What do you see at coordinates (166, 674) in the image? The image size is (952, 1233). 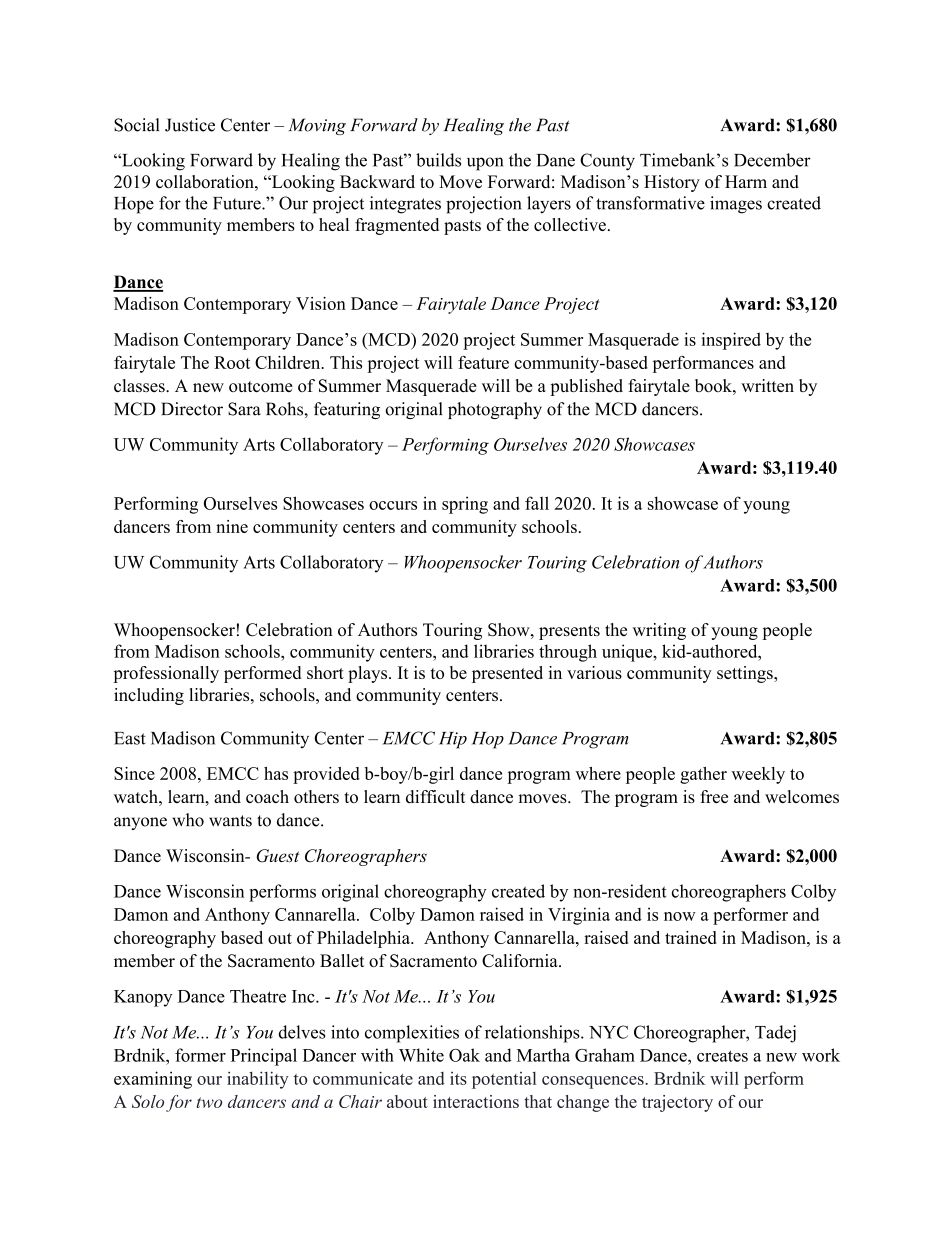 I see `professionally` at bounding box center [166, 674].
